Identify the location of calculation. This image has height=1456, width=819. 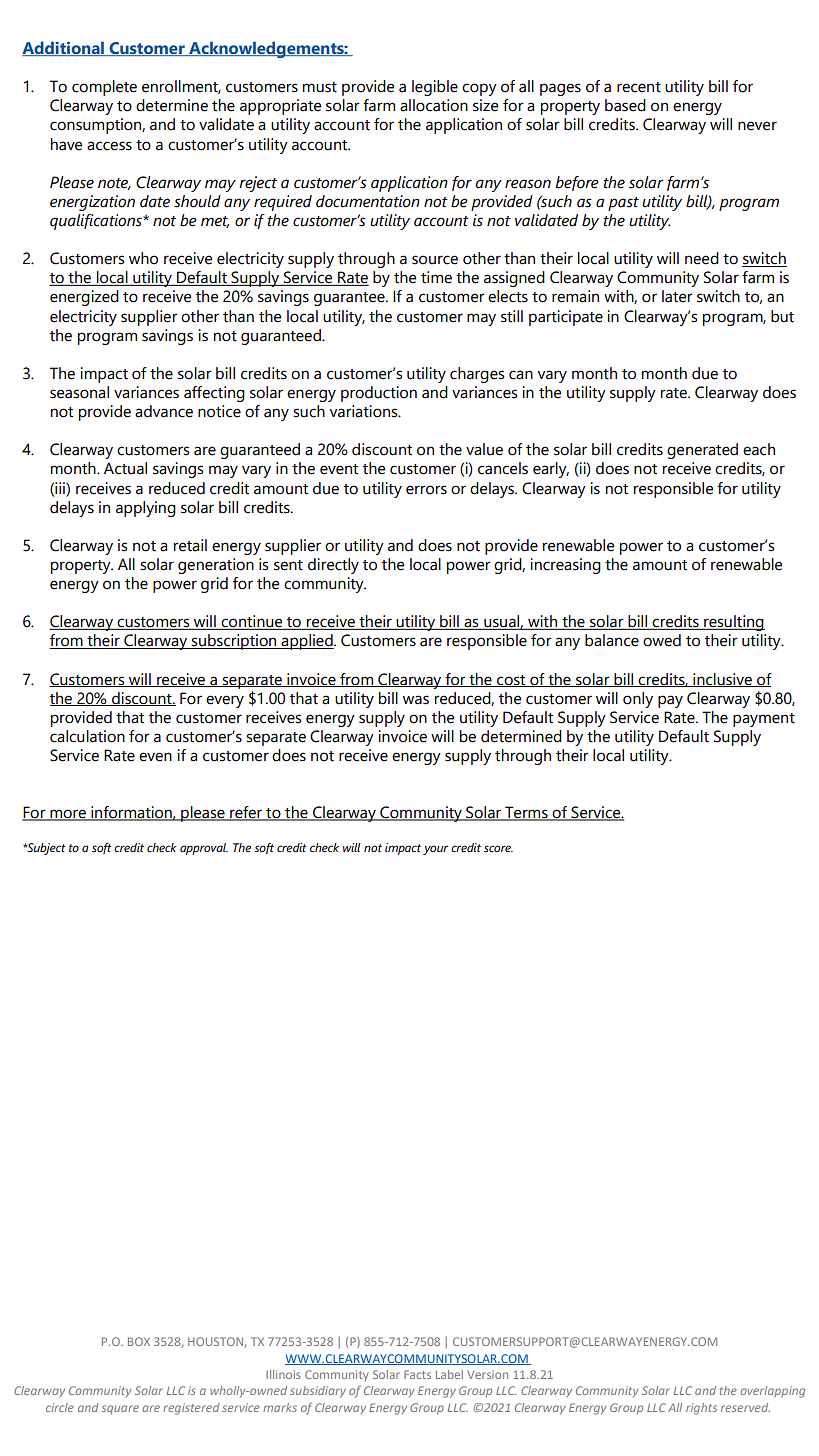
(87, 736).
